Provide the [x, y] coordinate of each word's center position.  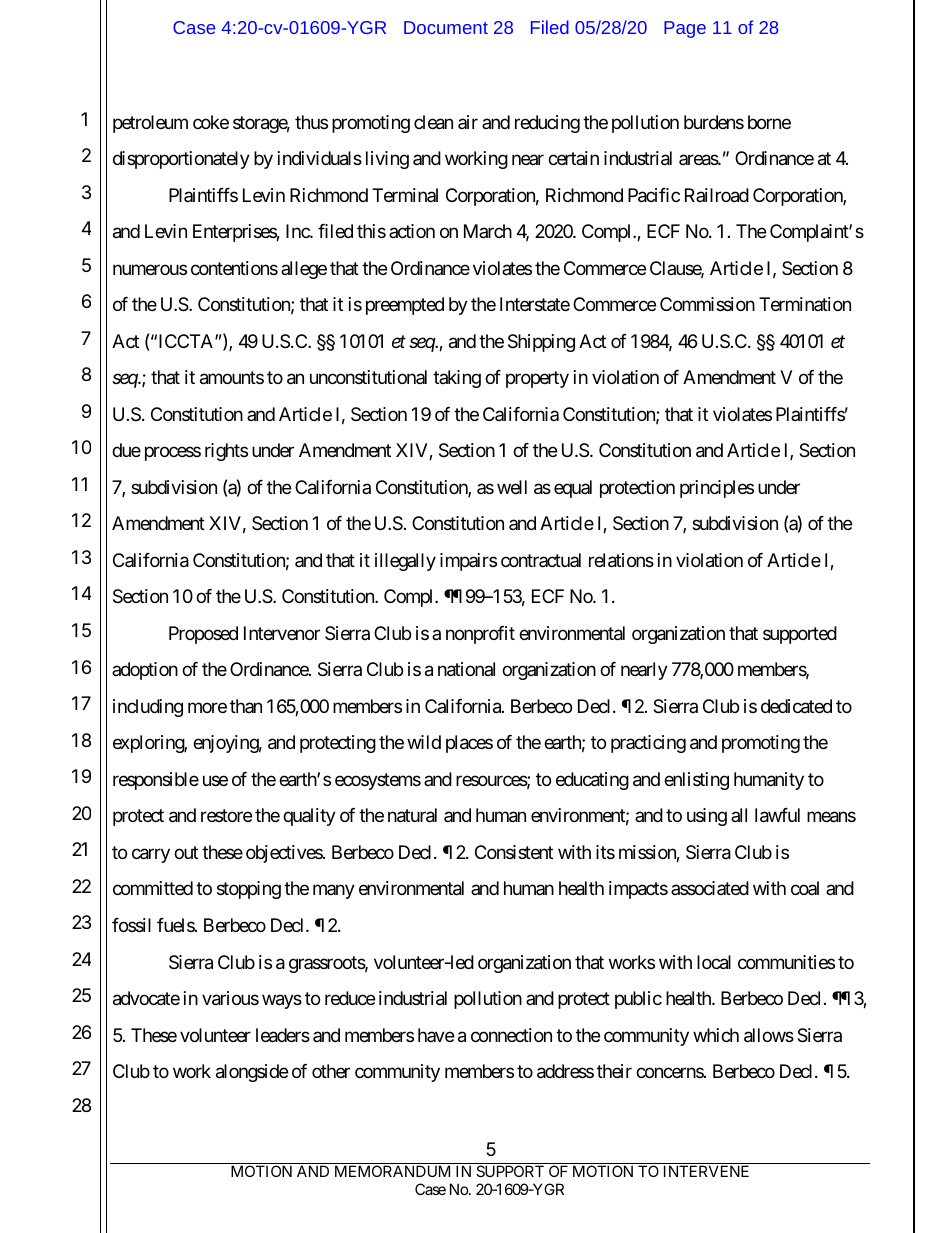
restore [226, 816]
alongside [252, 1073]
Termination [805, 304]
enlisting [696, 781]
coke [211, 122]
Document [446, 27]
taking [457, 379]
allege [304, 270]
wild [424, 742]
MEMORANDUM [392, 1171]
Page [685, 29]
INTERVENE [706, 1171]
